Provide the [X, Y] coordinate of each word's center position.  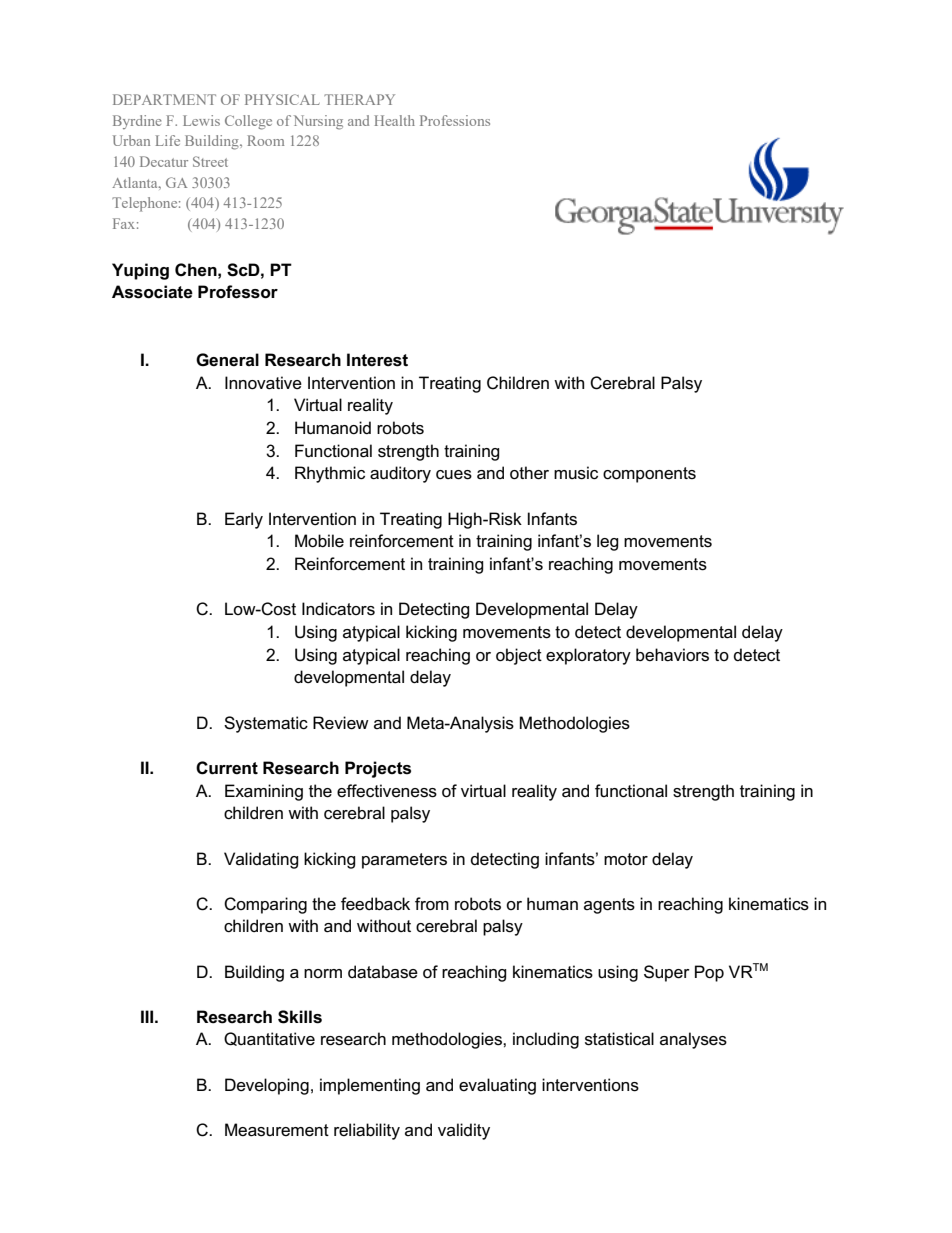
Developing [267, 1086]
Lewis [201, 120]
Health [394, 120]
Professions [455, 120]
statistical [619, 1039]
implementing [370, 1086]
